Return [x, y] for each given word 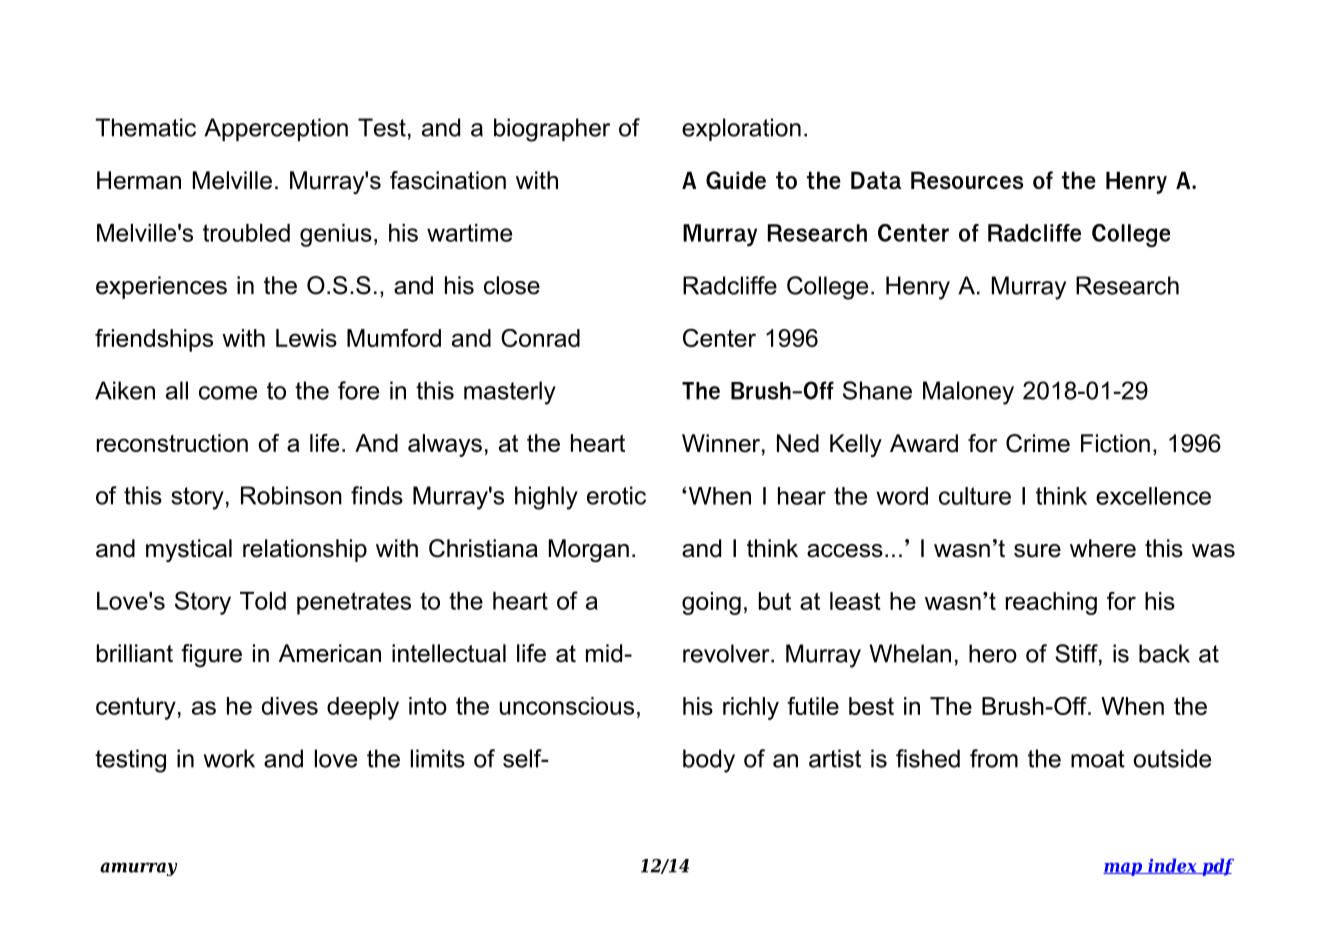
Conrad [540, 338]
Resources [967, 180]
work [229, 758]
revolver [727, 653]
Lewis [306, 338]
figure [211, 655]
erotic [616, 495]
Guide [736, 180]
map [1123, 869]
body [709, 761]
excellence [1153, 496]
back [1164, 653]
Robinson [291, 495]
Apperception [276, 129]
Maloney [968, 393]
